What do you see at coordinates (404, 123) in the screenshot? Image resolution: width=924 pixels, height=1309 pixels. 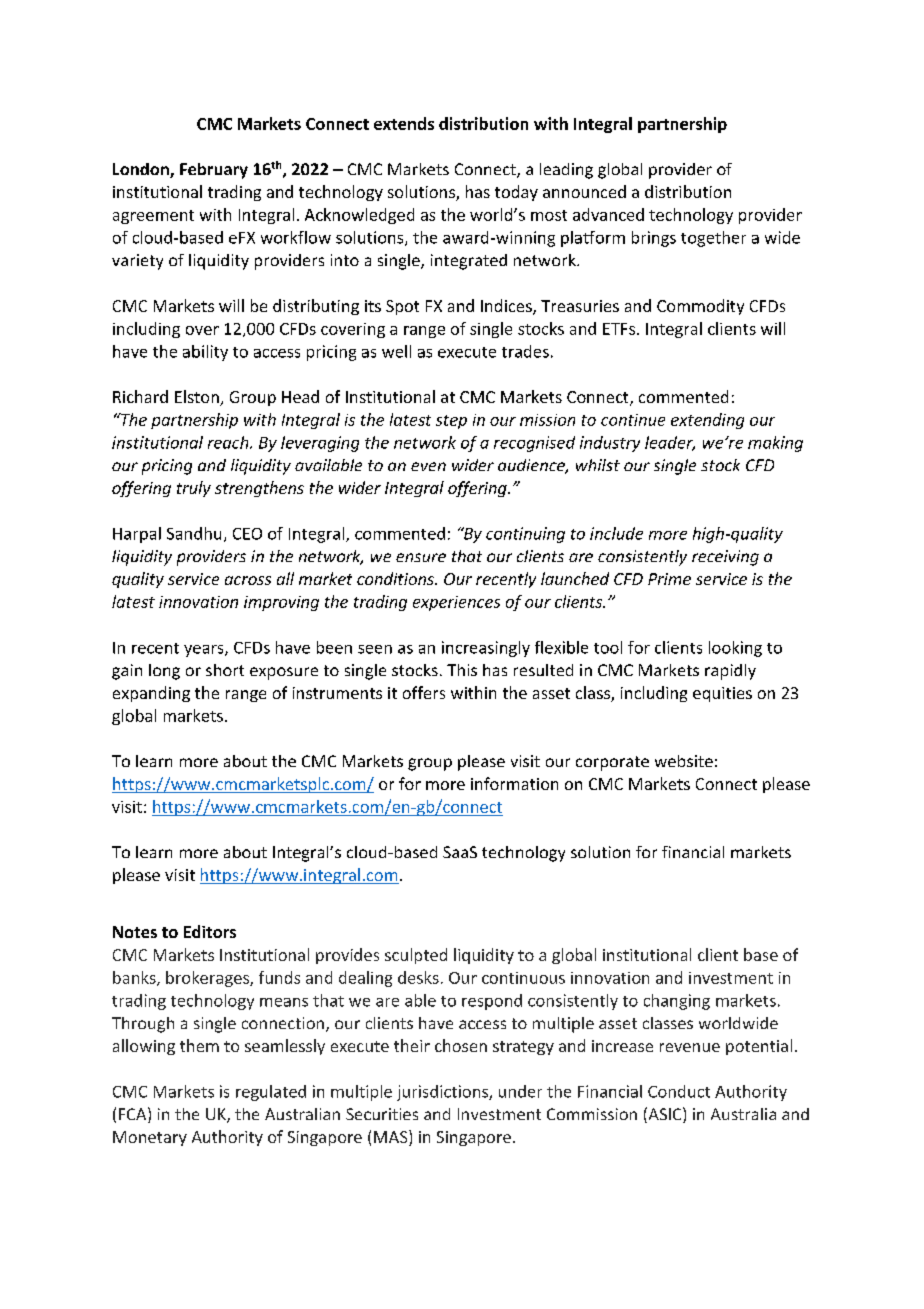 I see `extends` at bounding box center [404, 123].
